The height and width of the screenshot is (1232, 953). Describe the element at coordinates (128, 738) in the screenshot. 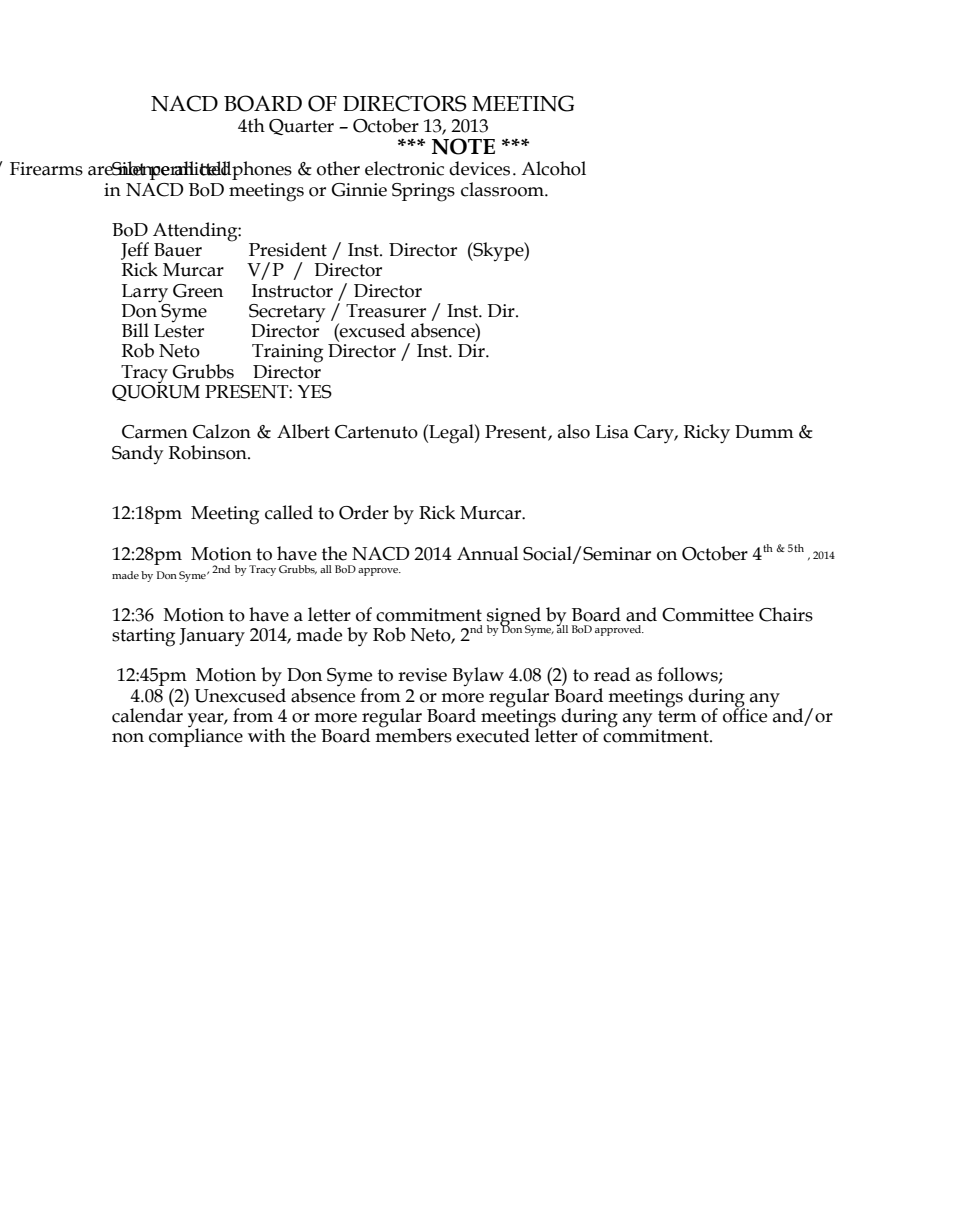

I see `non` at that location.
